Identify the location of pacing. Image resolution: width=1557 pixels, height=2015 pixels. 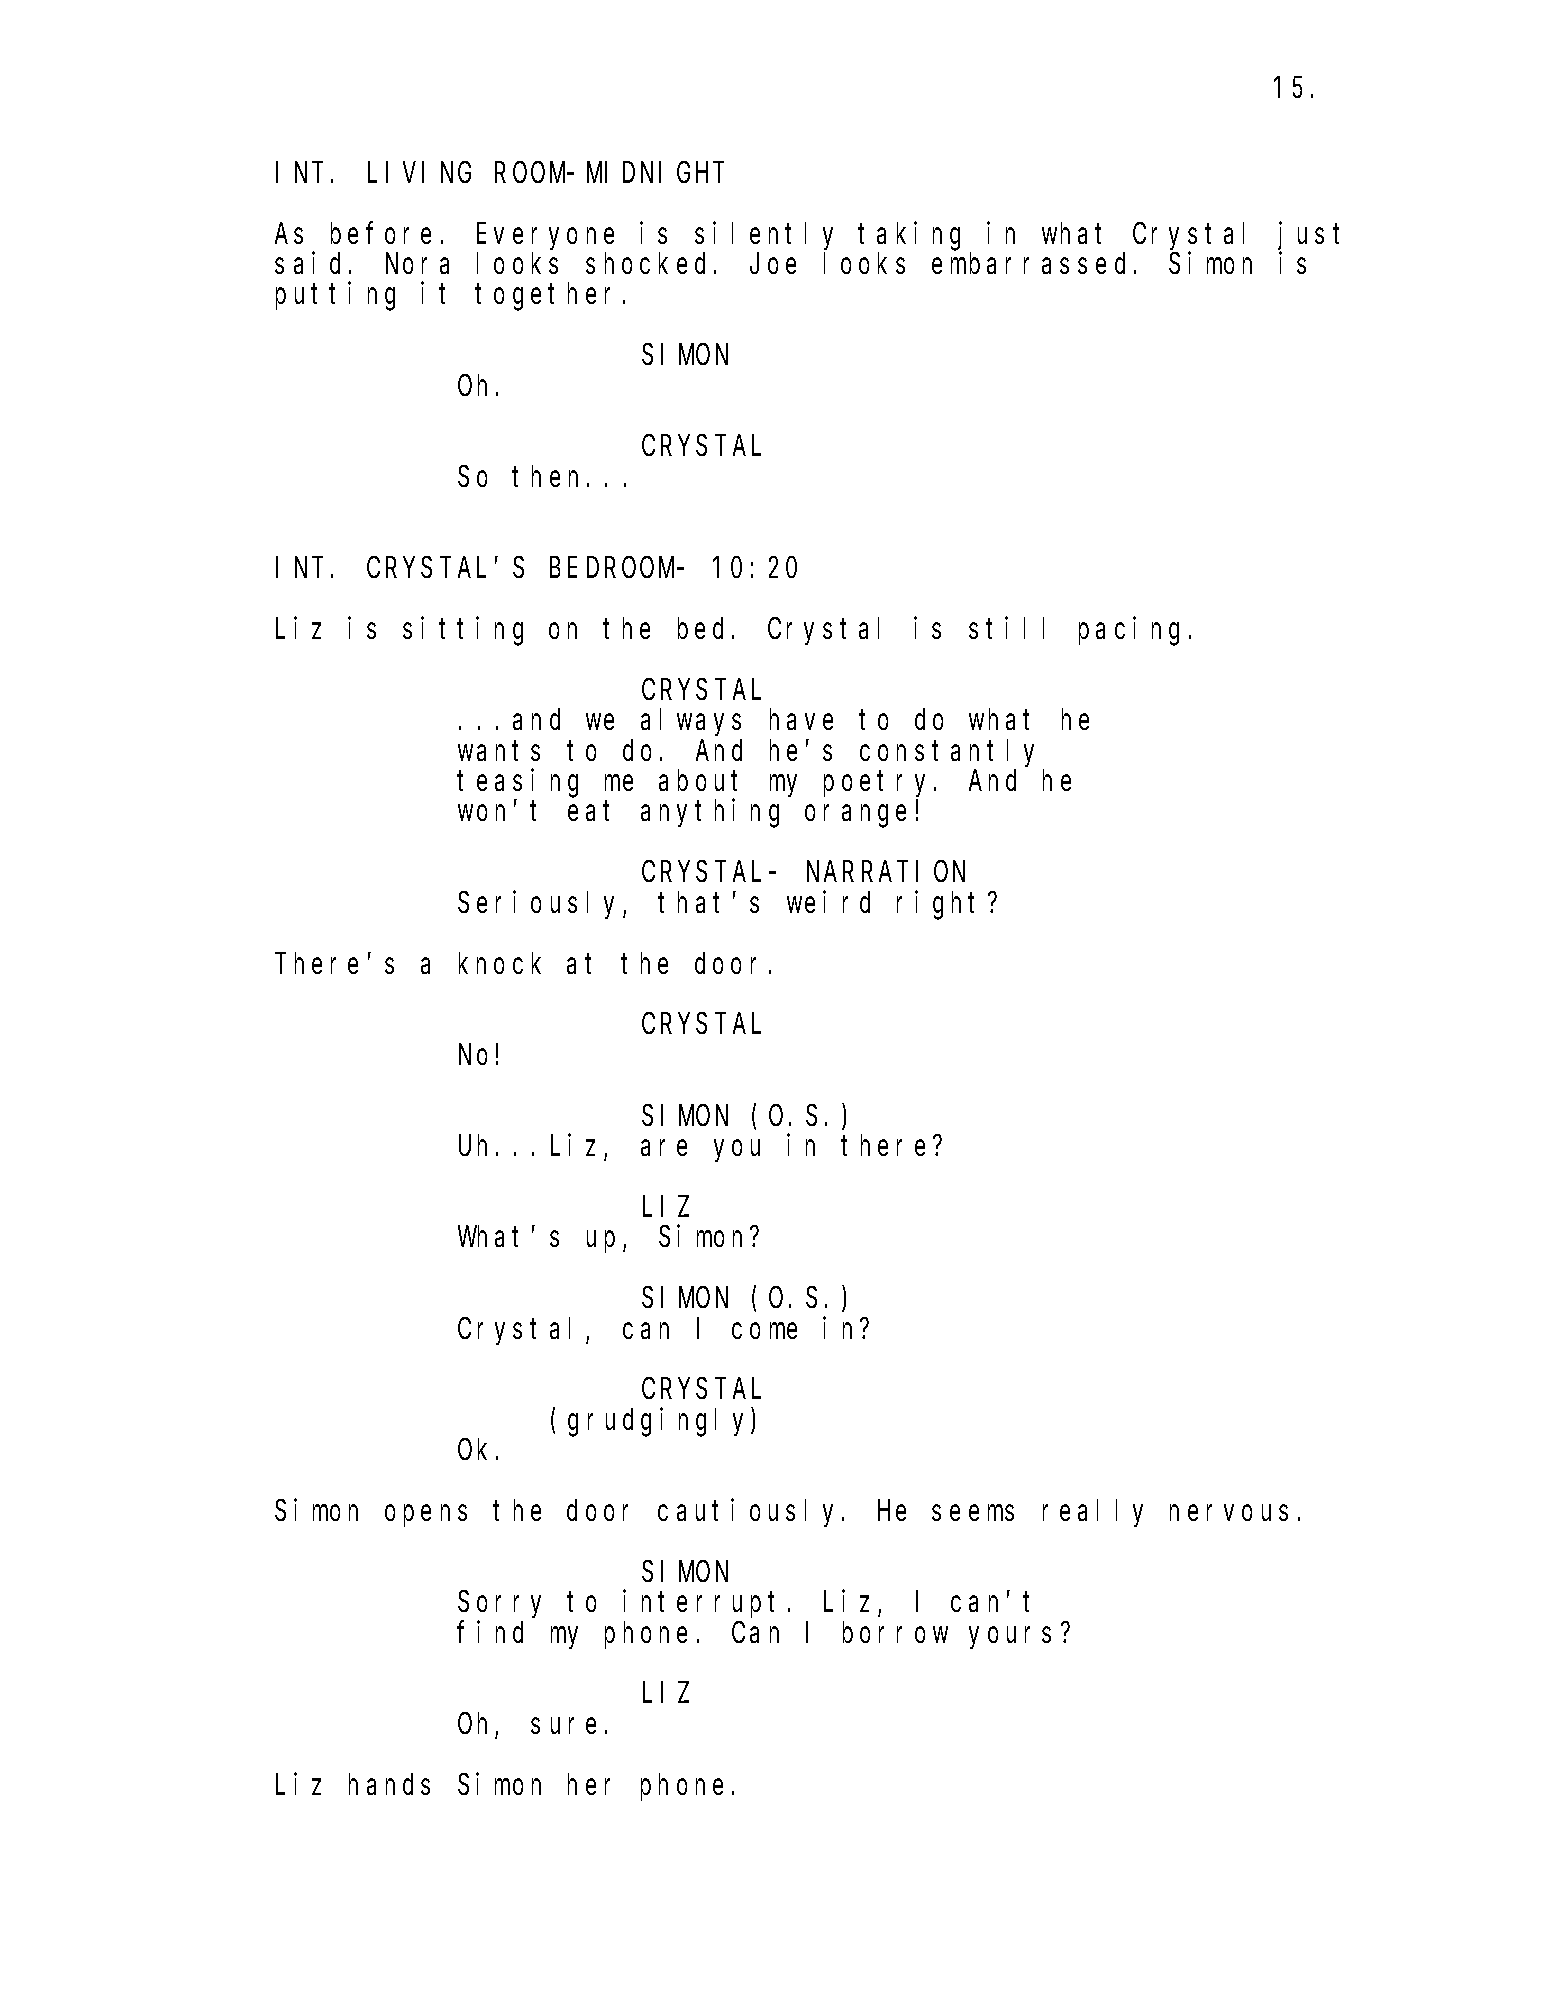
(1129, 631).
